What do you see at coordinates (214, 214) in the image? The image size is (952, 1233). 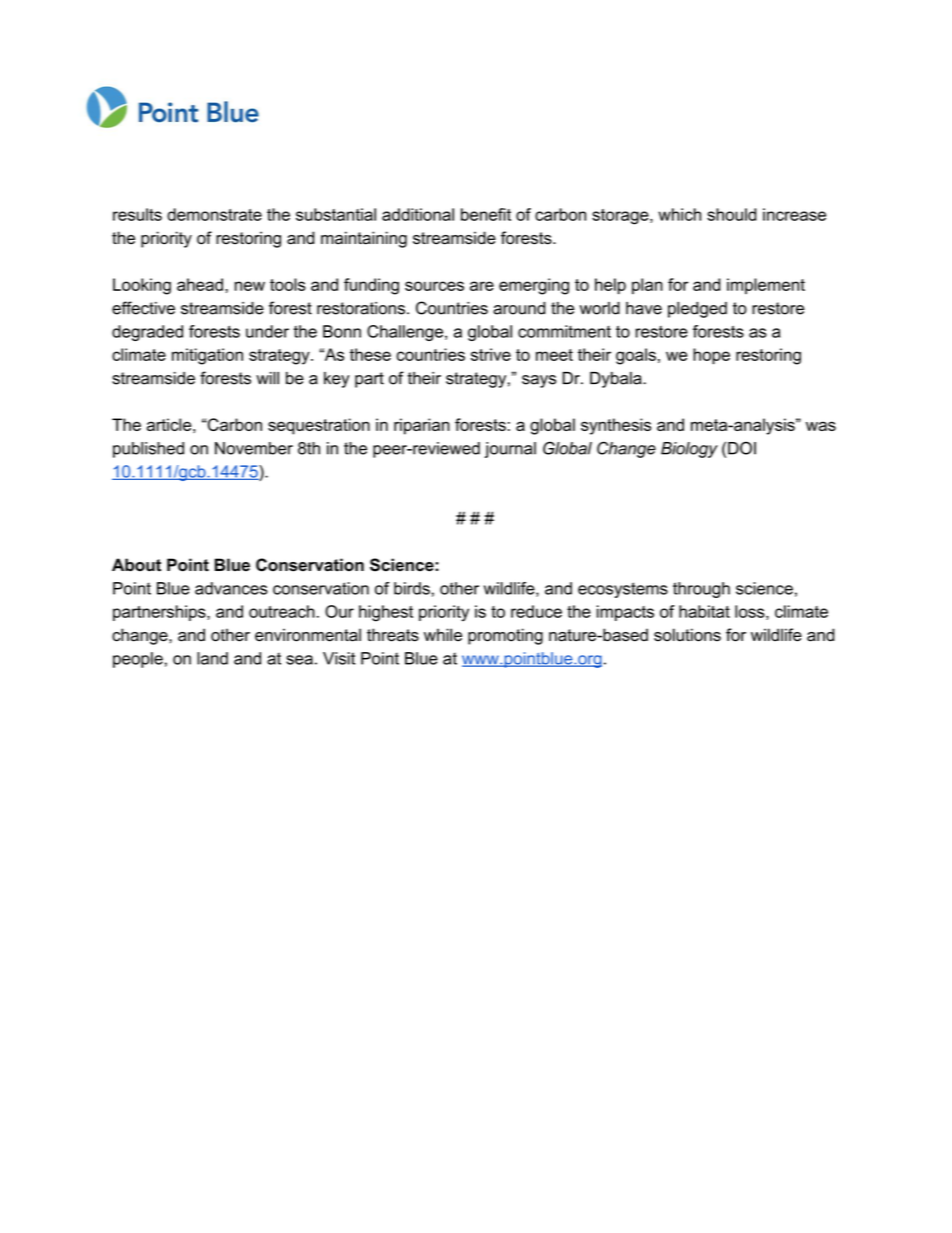 I see `demonstrate` at bounding box center [214, 214].
